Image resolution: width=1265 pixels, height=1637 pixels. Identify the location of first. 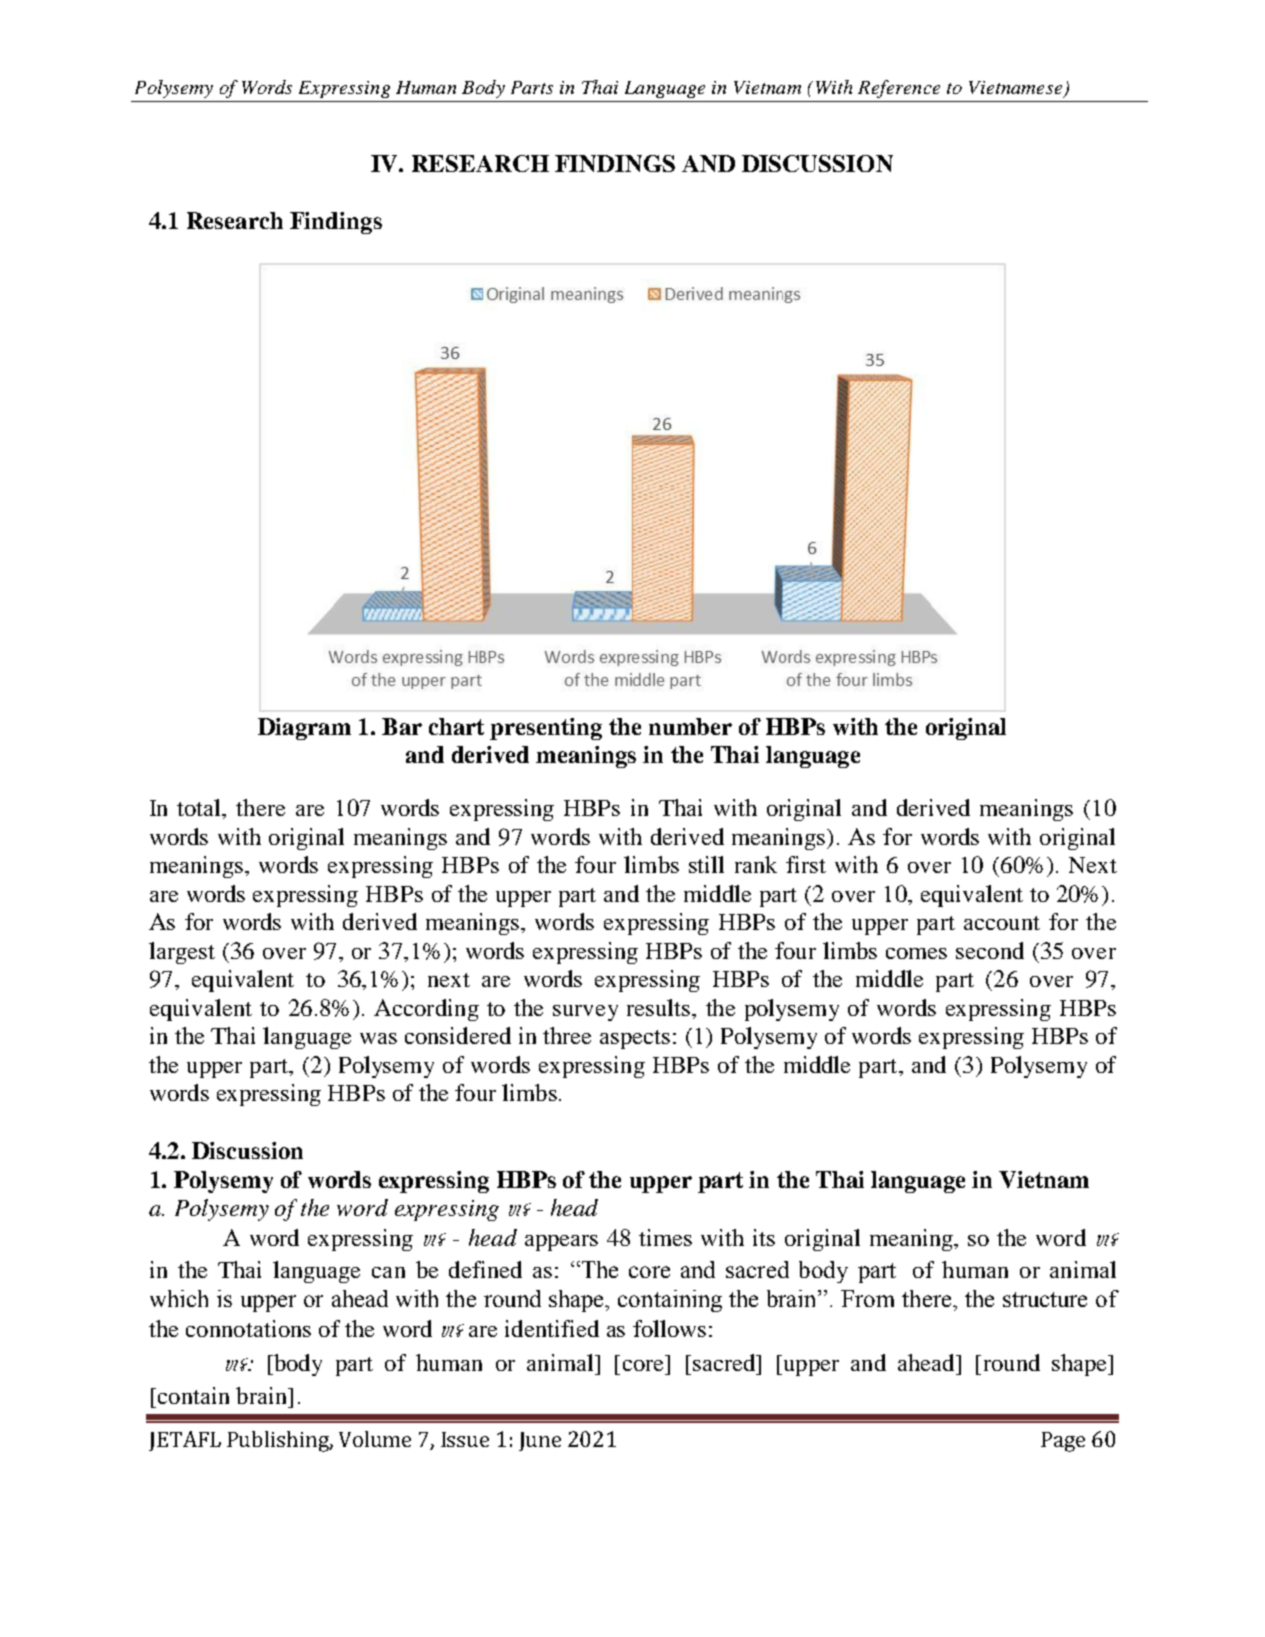
(806, 864).
